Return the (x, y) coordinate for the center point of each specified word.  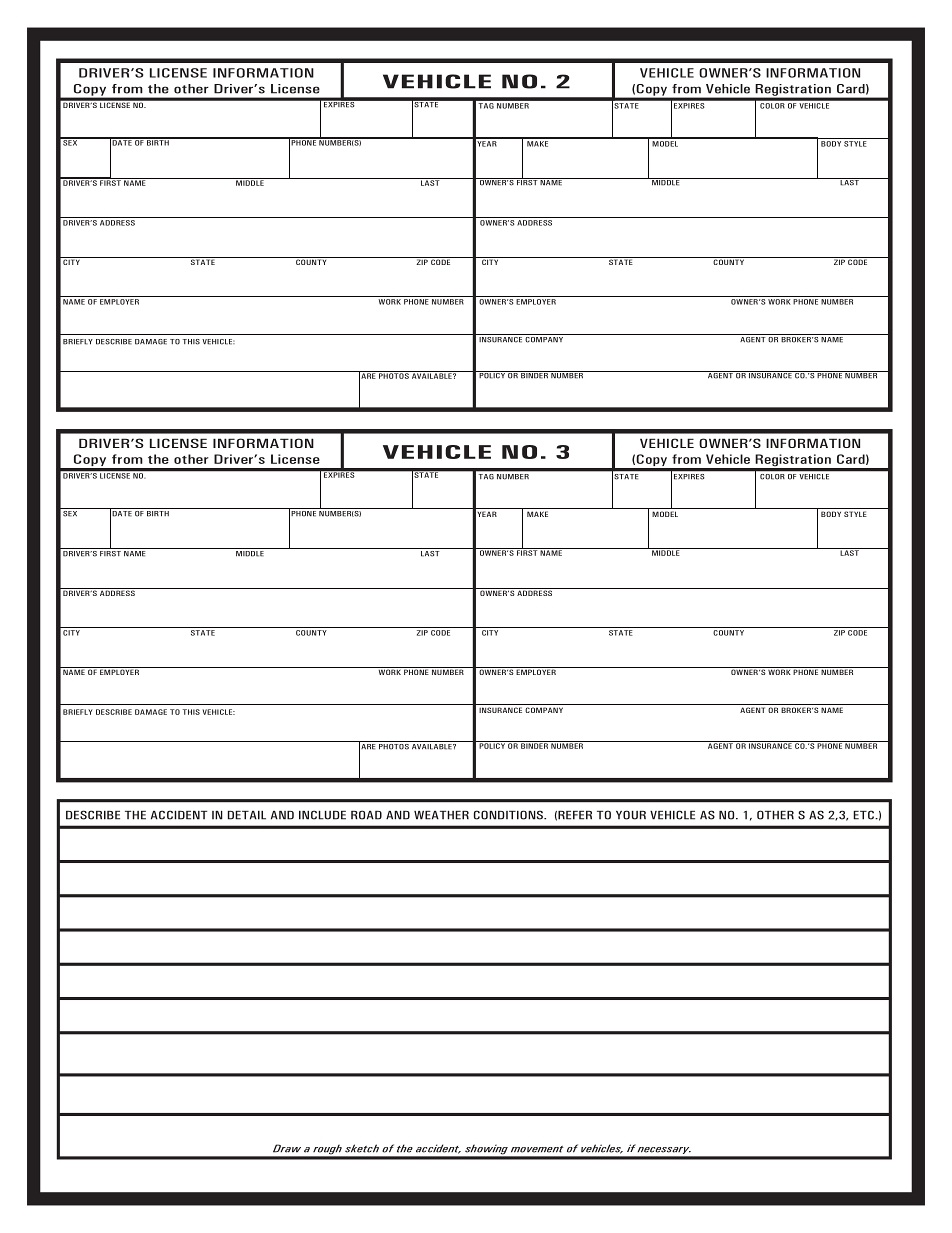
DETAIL (247, 815)
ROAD (366, 815)
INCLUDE (322, 815)
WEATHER (441, 815)
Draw (287, 1148)
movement (537, 1149)
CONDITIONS (509, 815)
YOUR (631, 815)
